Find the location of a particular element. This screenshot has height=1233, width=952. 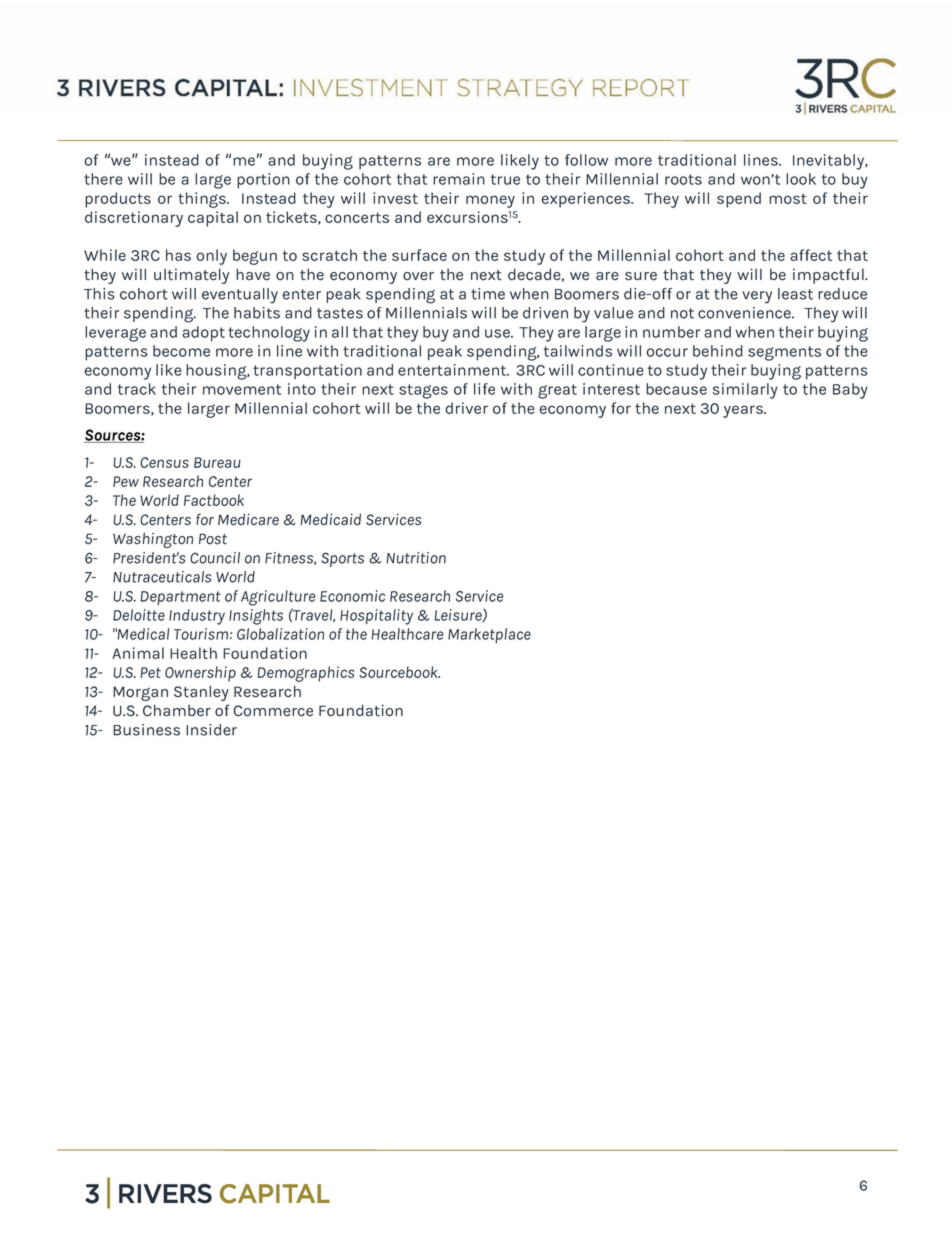

Medicaid is located at coordinates (330, 519).
